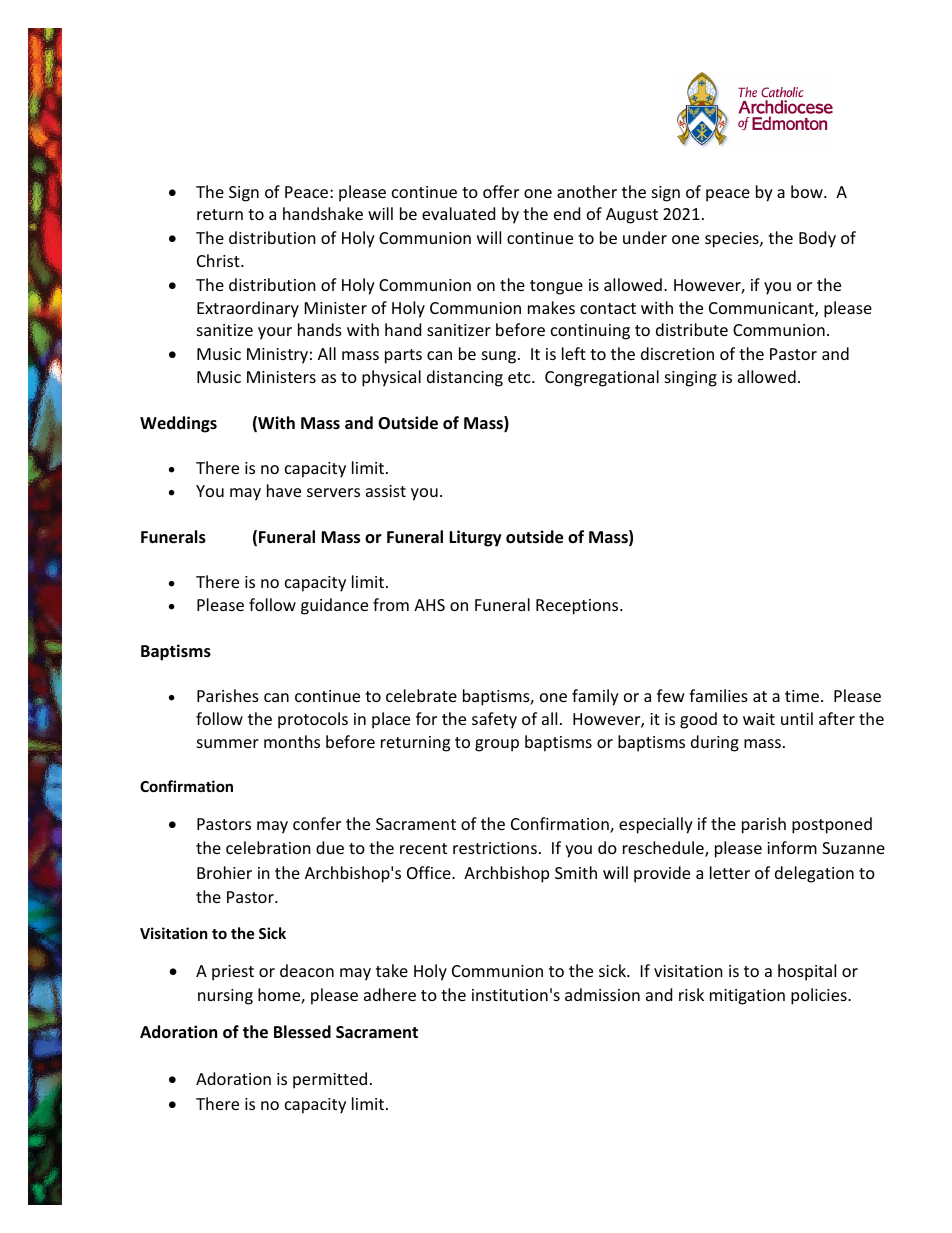 The height and width of the screenshot is (1233, 952). What do you see at coordinates (802, 696) in the screenshot?
I see `time` at bounding box center [802, 696].
